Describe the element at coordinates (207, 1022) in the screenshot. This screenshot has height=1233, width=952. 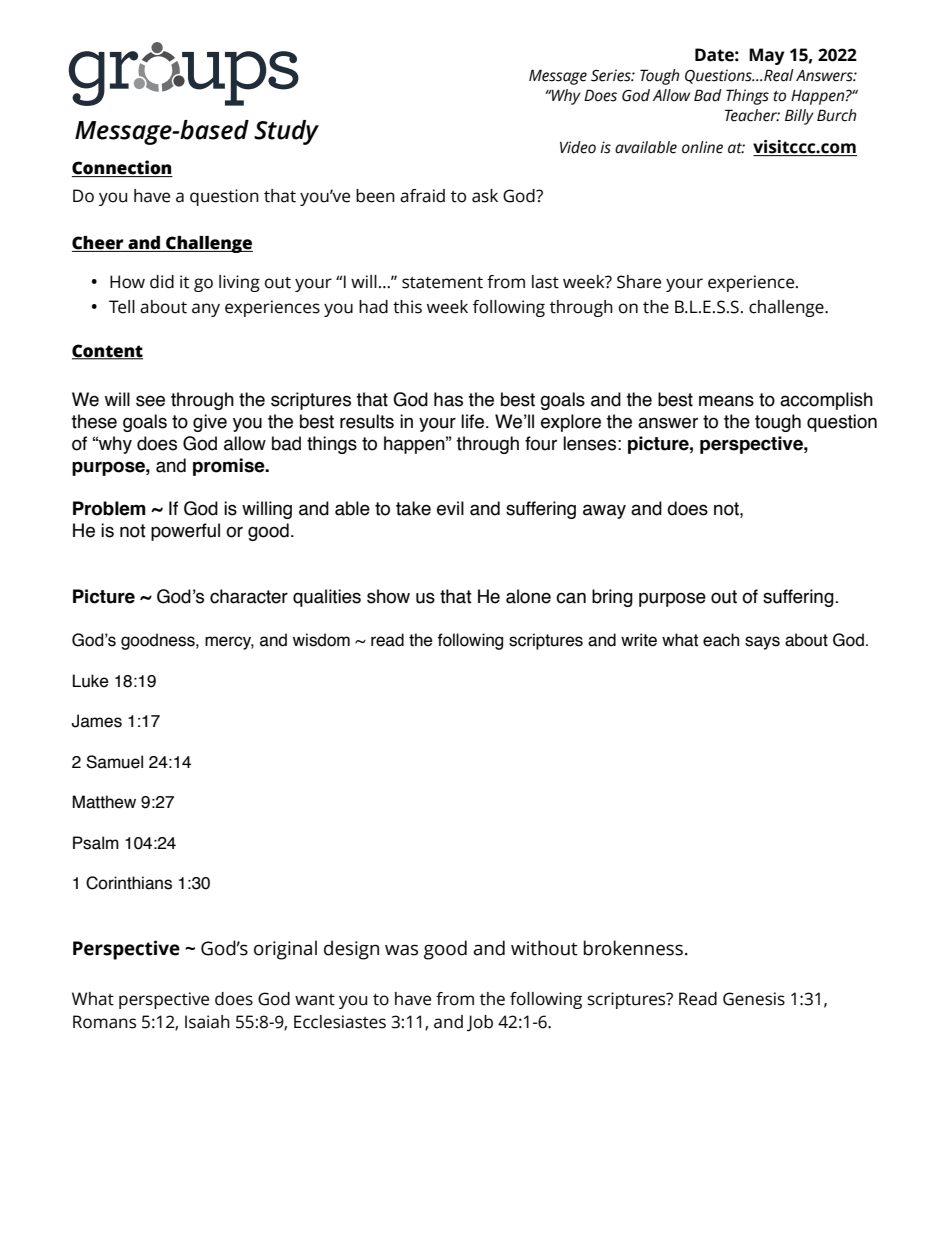
I see `Isaiah` at that location.
